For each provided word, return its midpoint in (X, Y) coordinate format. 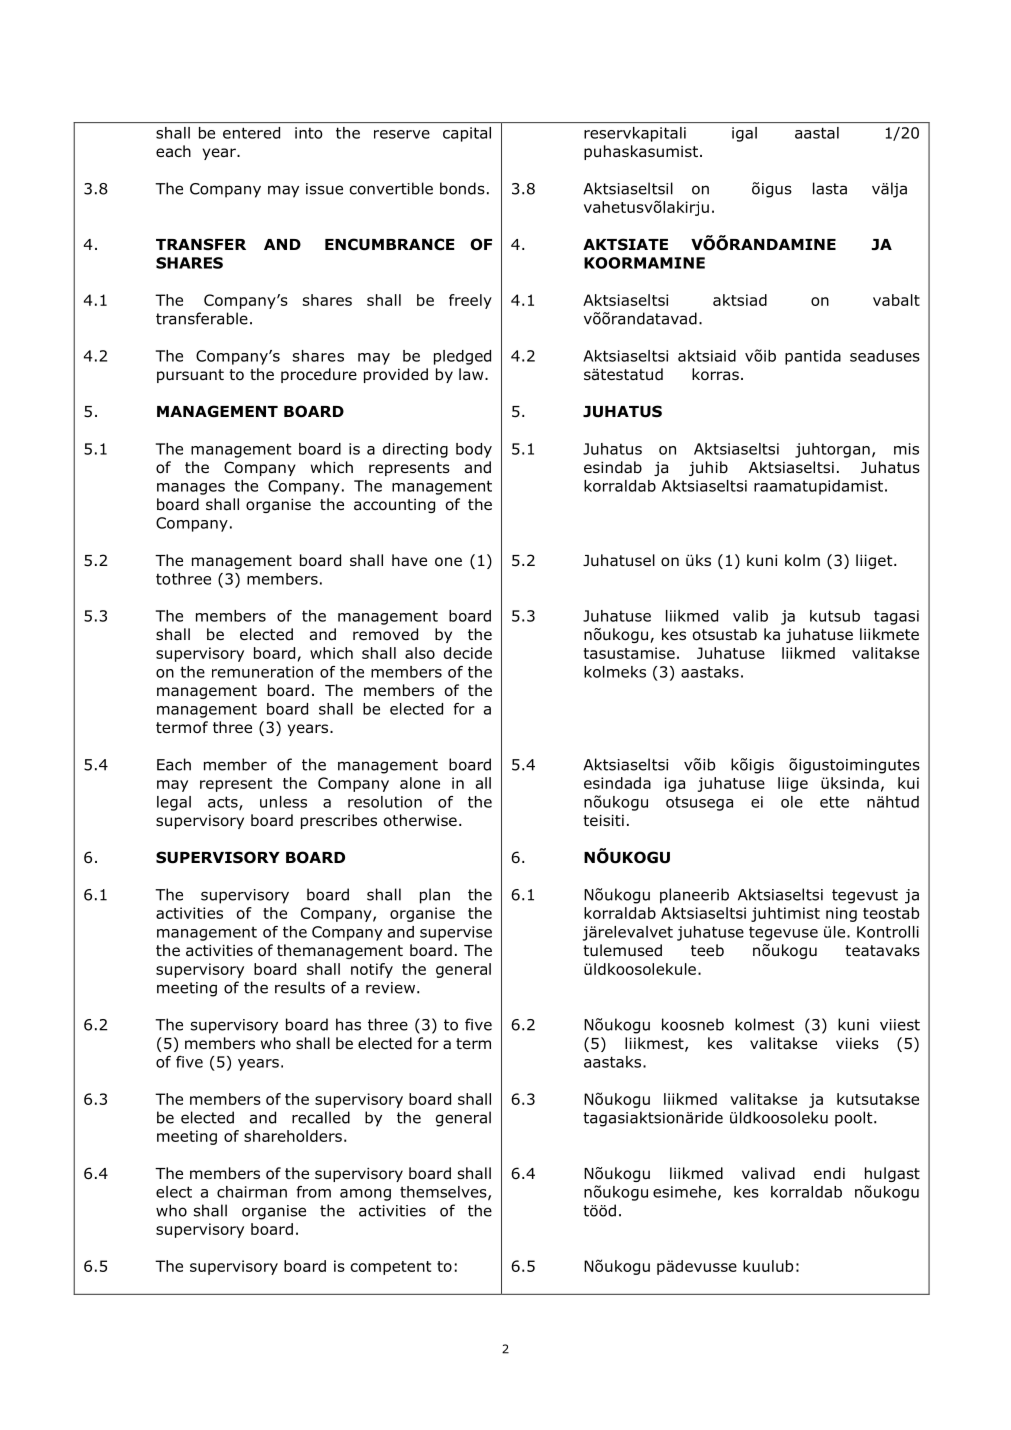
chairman (252, 1192)
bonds (462, 188)
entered (251, 133)
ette (834, 802)
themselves (444, 1193)
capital (467, 134)
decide (468, 653)
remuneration (262, 672)
